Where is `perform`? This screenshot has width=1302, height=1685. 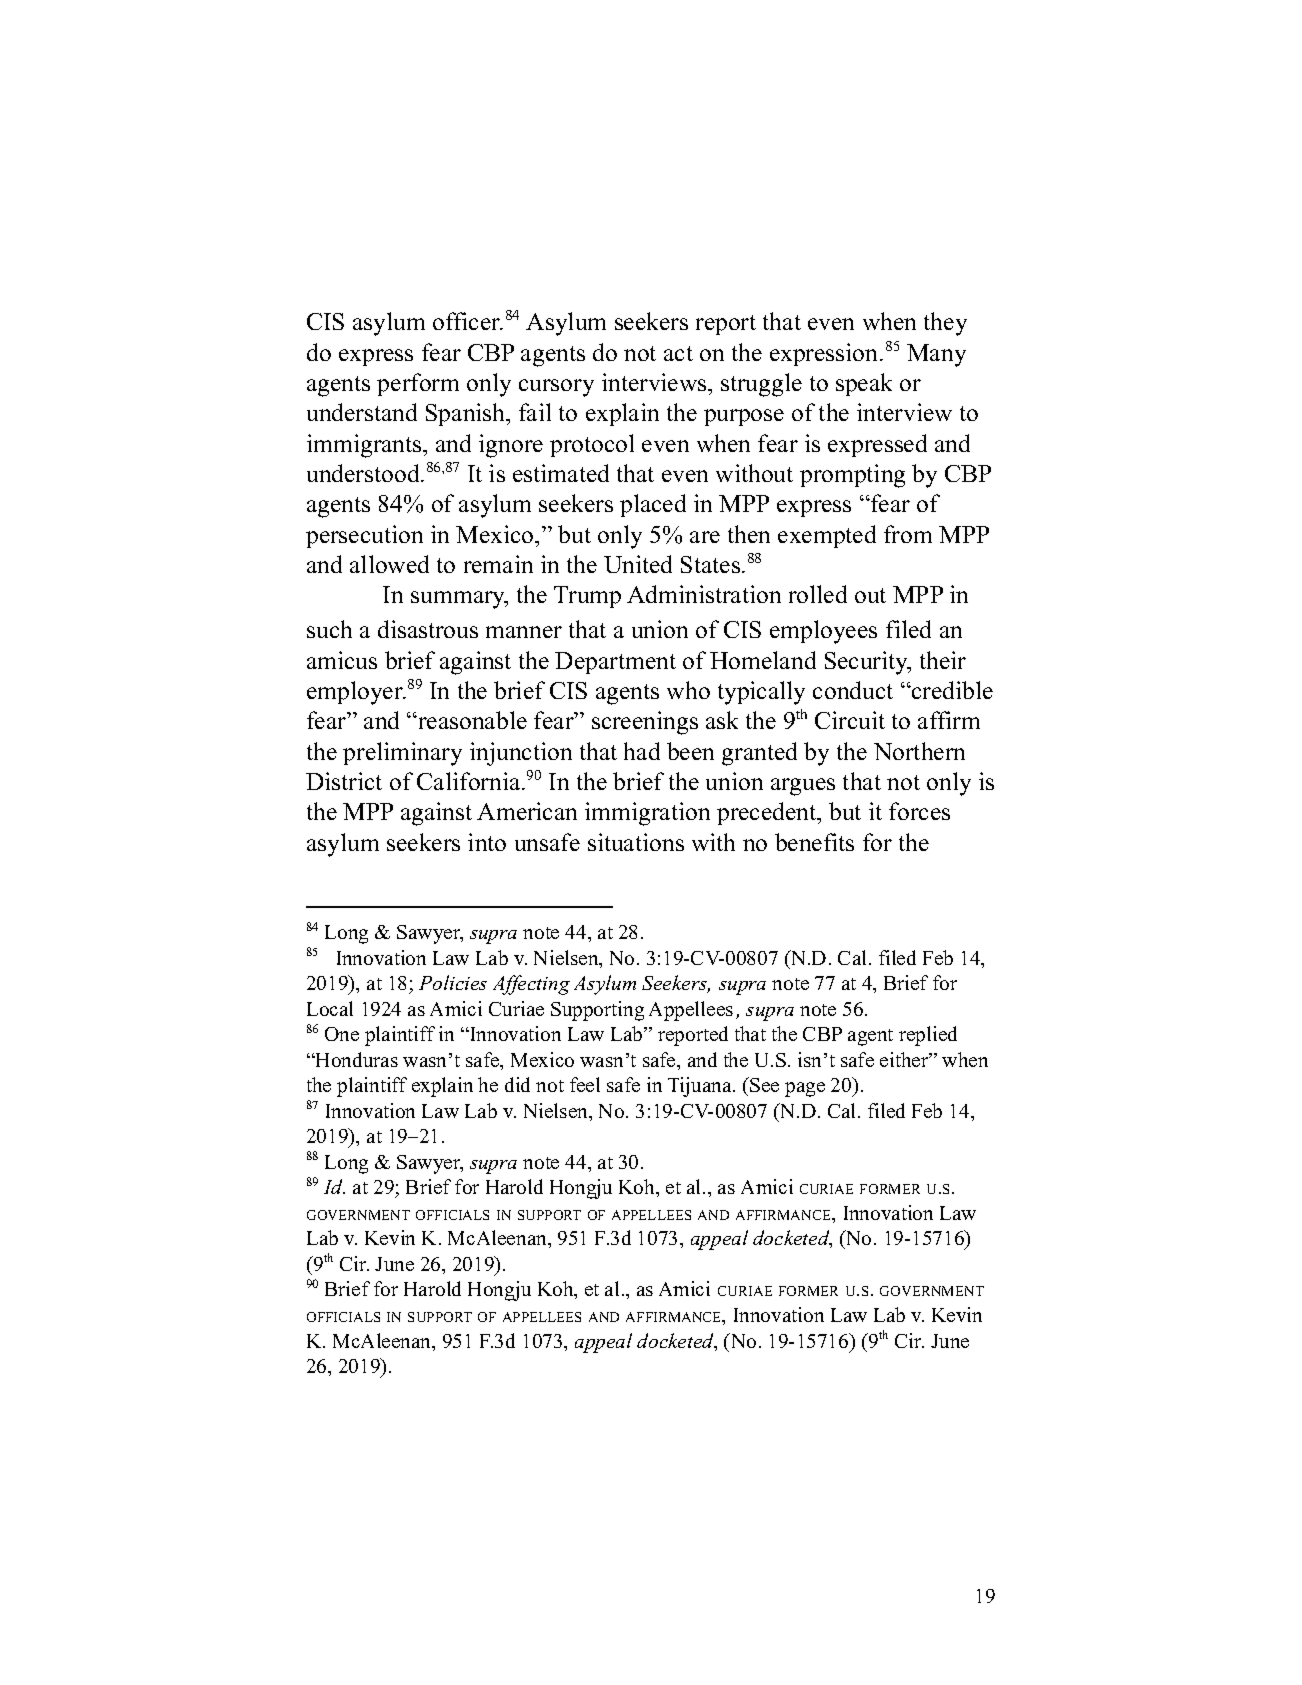 perform is located at coordinates (418, 384).
